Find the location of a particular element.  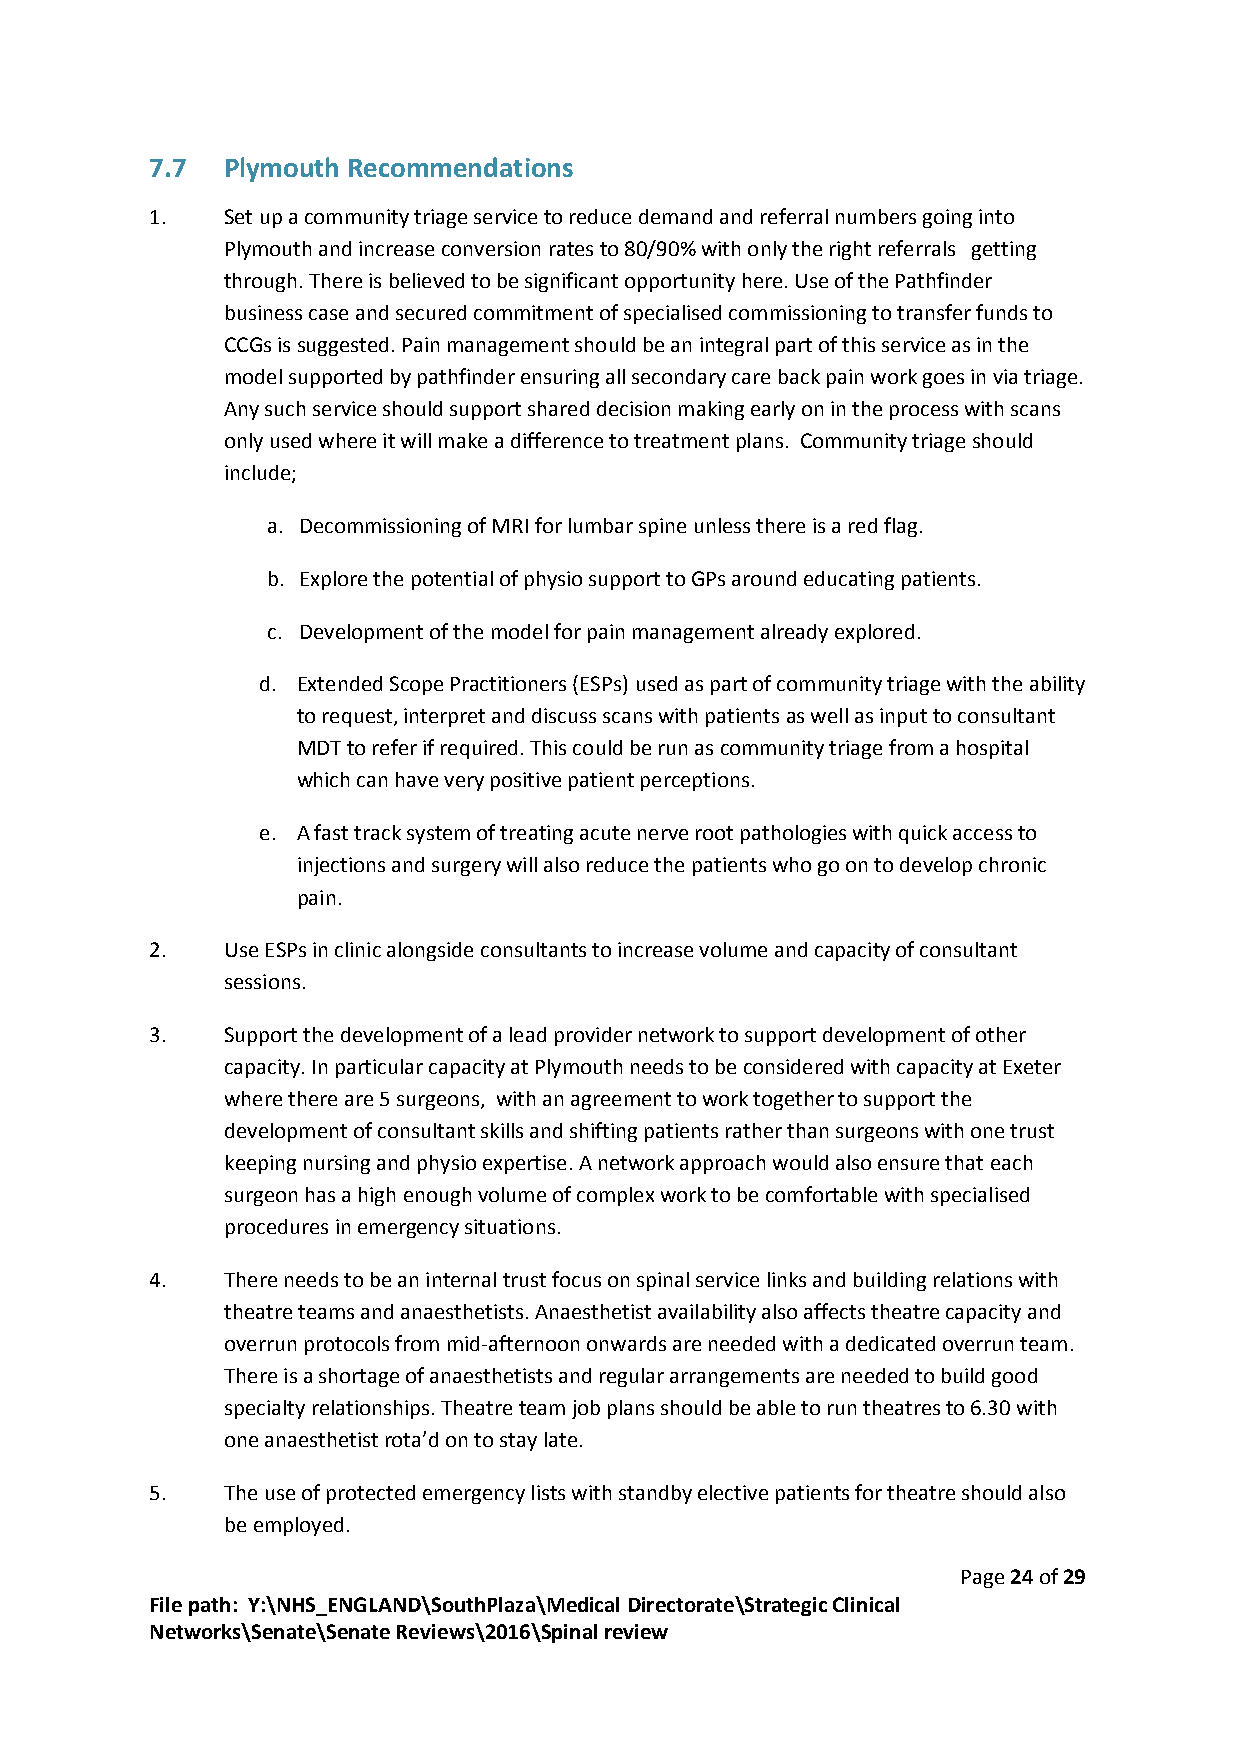

injections is located at coordinates (341, 866).
